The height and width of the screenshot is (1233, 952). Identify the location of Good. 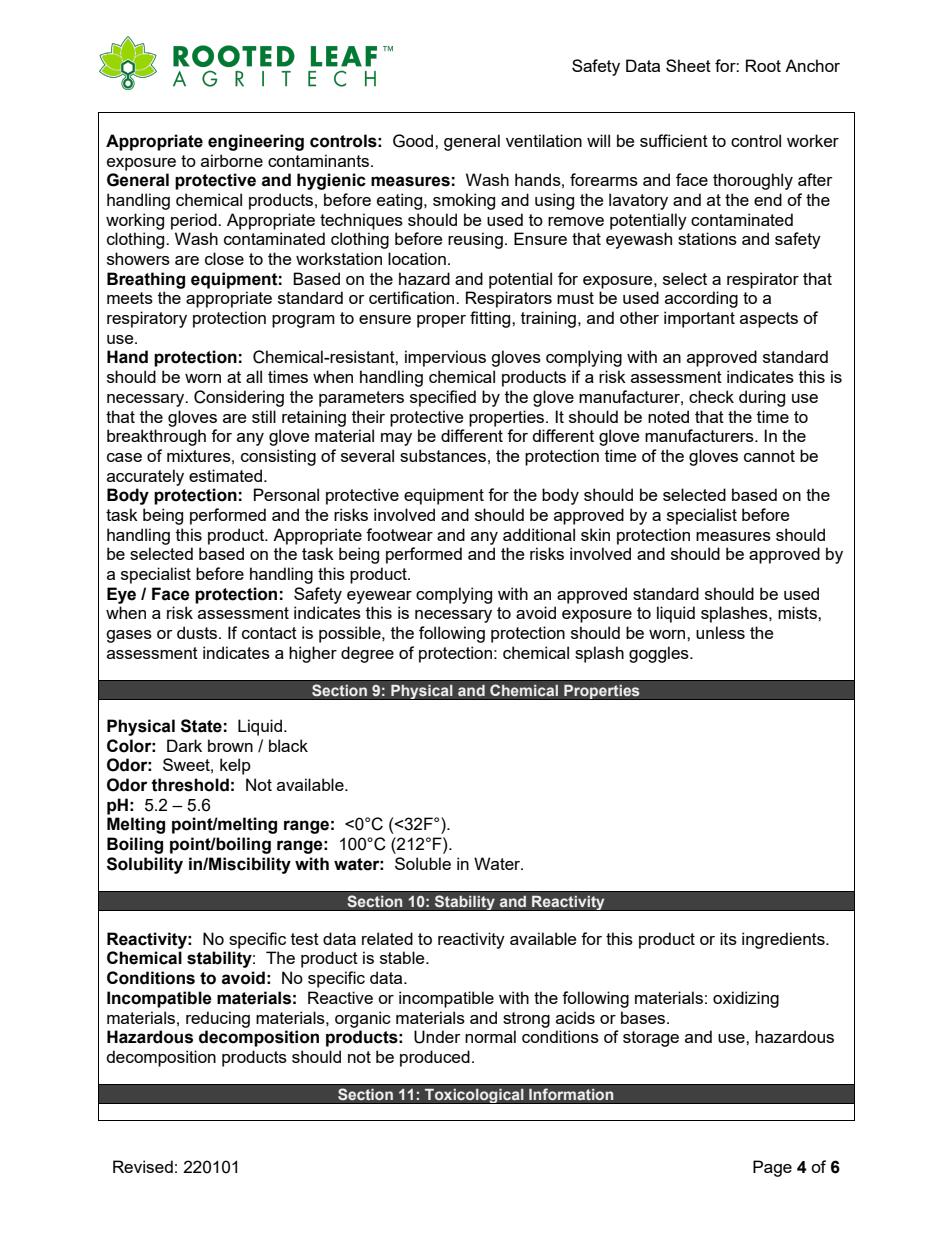
(414, 141).
